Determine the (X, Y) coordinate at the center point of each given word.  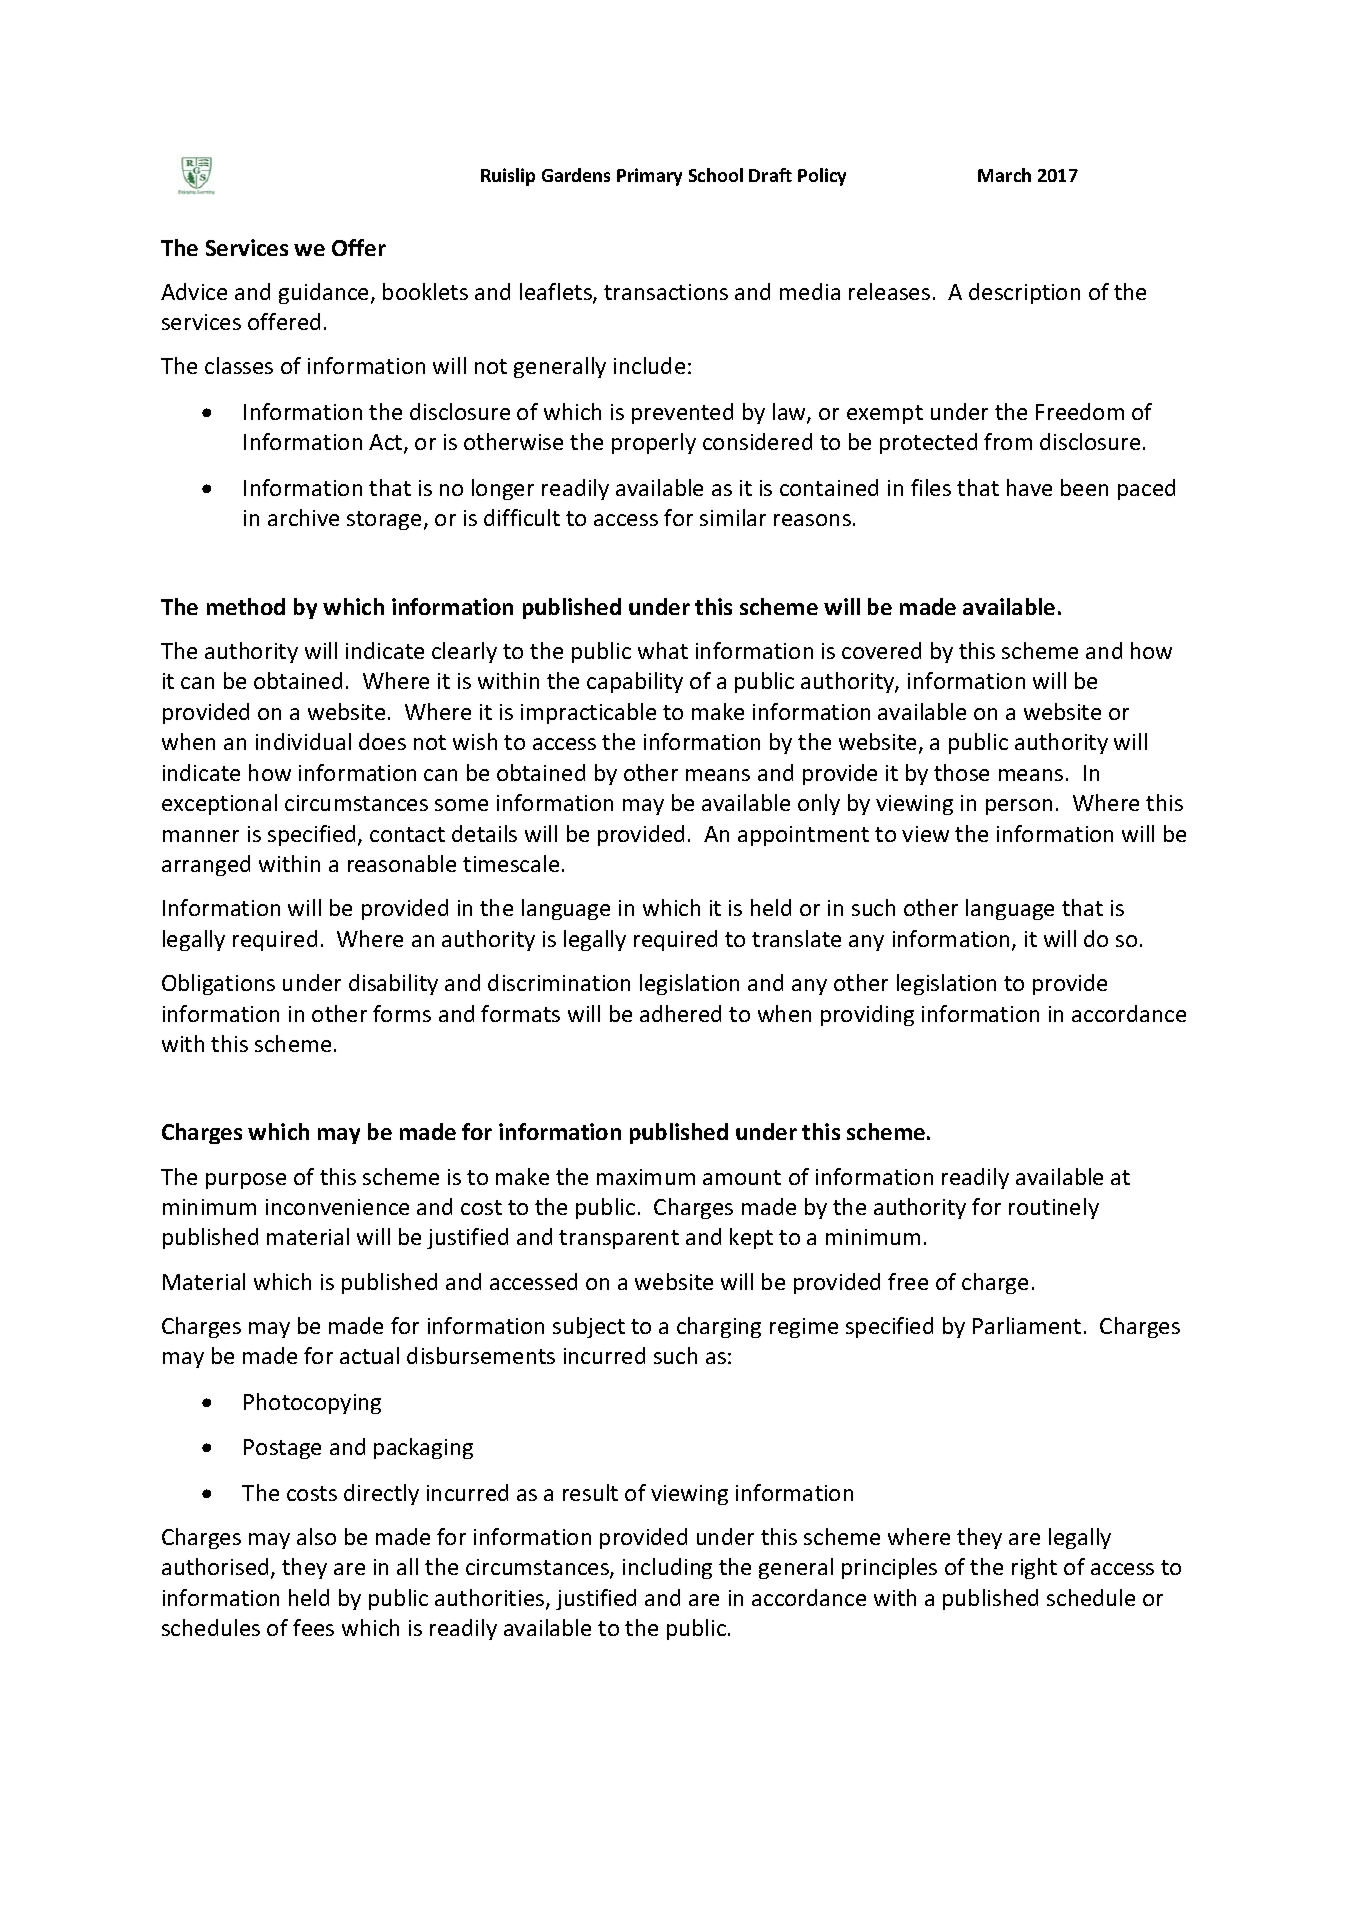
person (1019, 807)
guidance (323, 293)
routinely (1054, 1208)
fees (313, 1627)
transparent (619, 1239)
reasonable (402, 863)
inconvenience (337, 1207)
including (667, 1568)
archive (303, 517)
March (1004, 175)
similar (733, 517)
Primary (649, 177)
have (1029, 487)
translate (796, 938)
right (1034, 1568)
